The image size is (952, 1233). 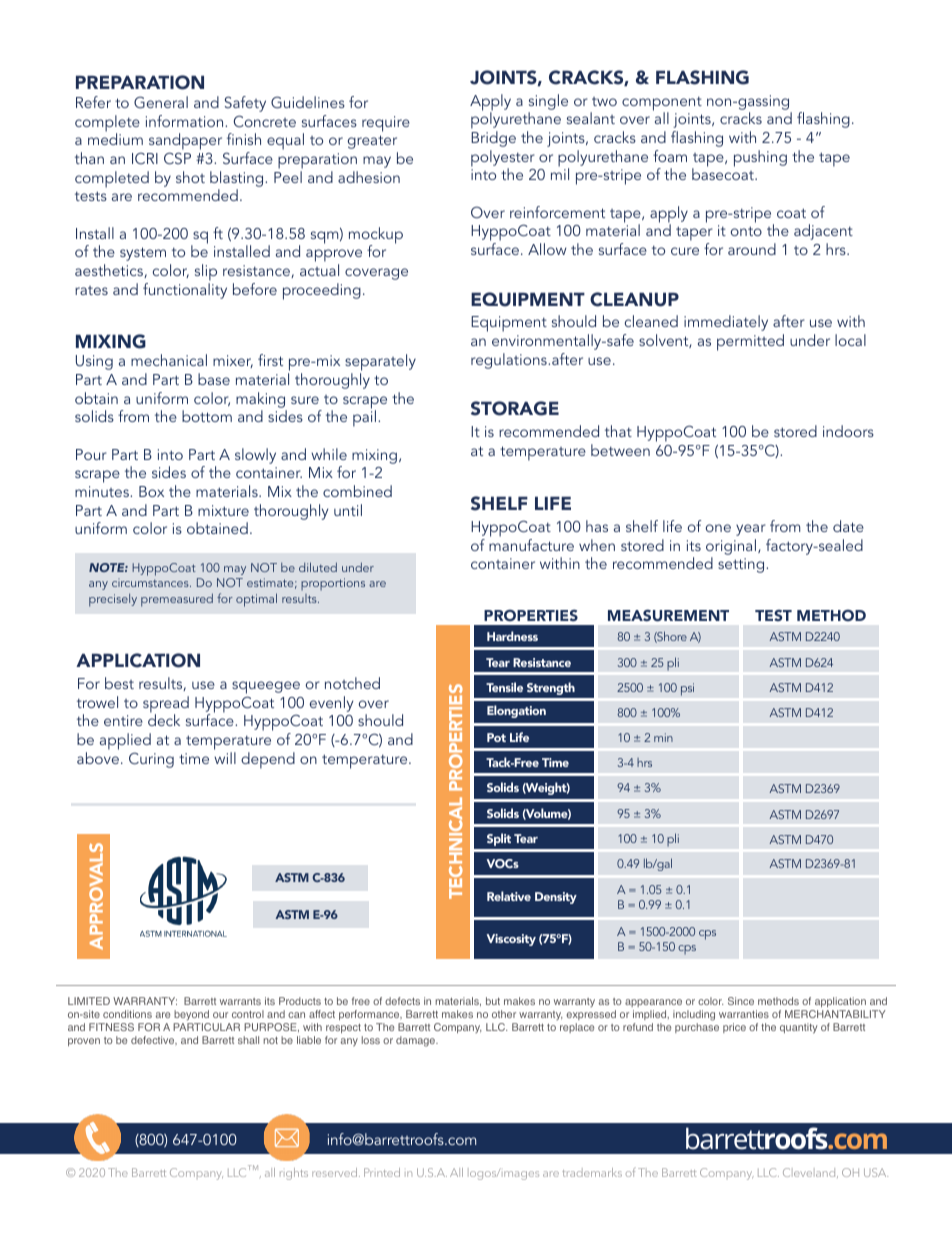 I want to click on Bridge, so click(x=493, y=139).
